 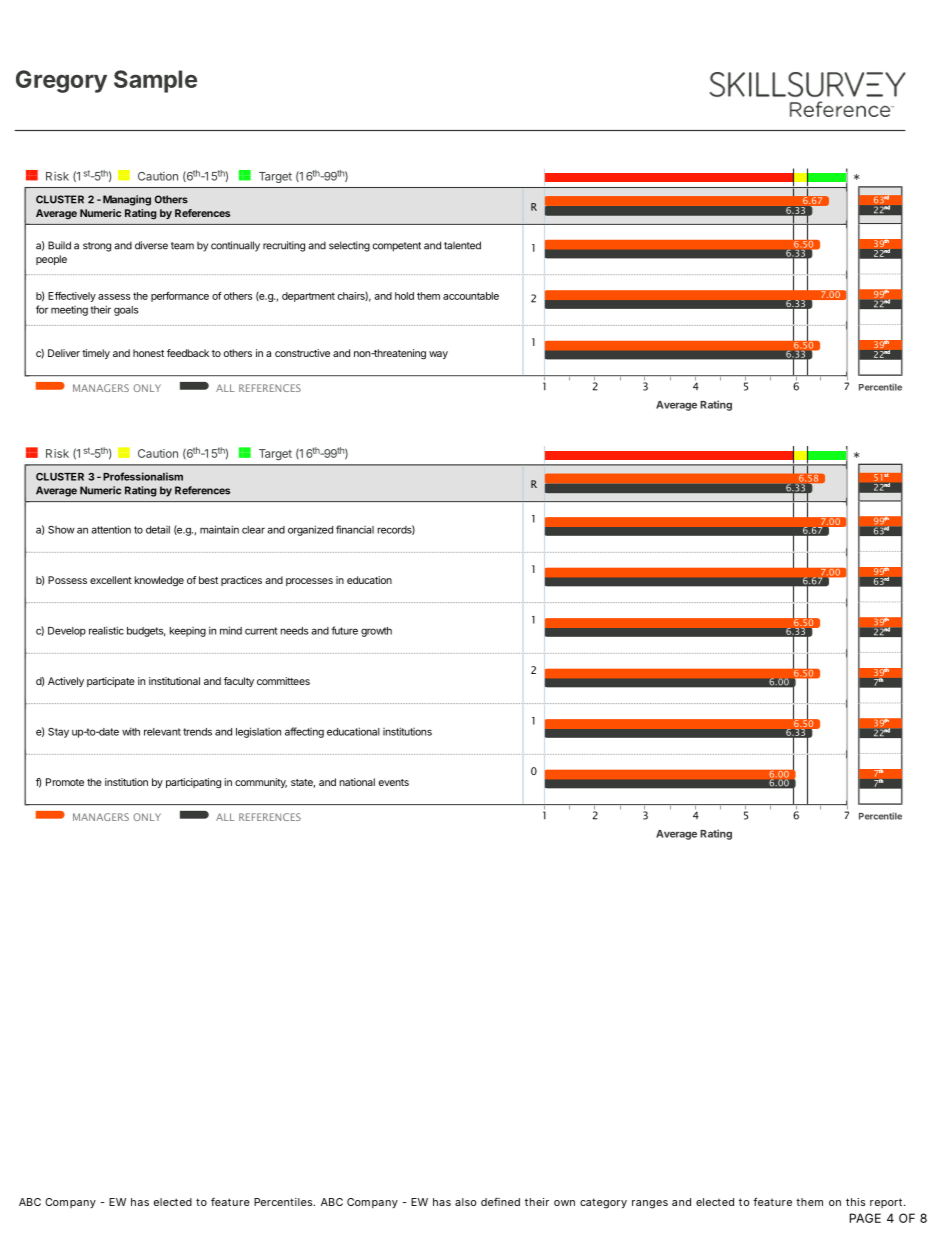 What do you see at coordinates (404, 296) in the document?
I see `hold` at bounding box center [404, 296].
